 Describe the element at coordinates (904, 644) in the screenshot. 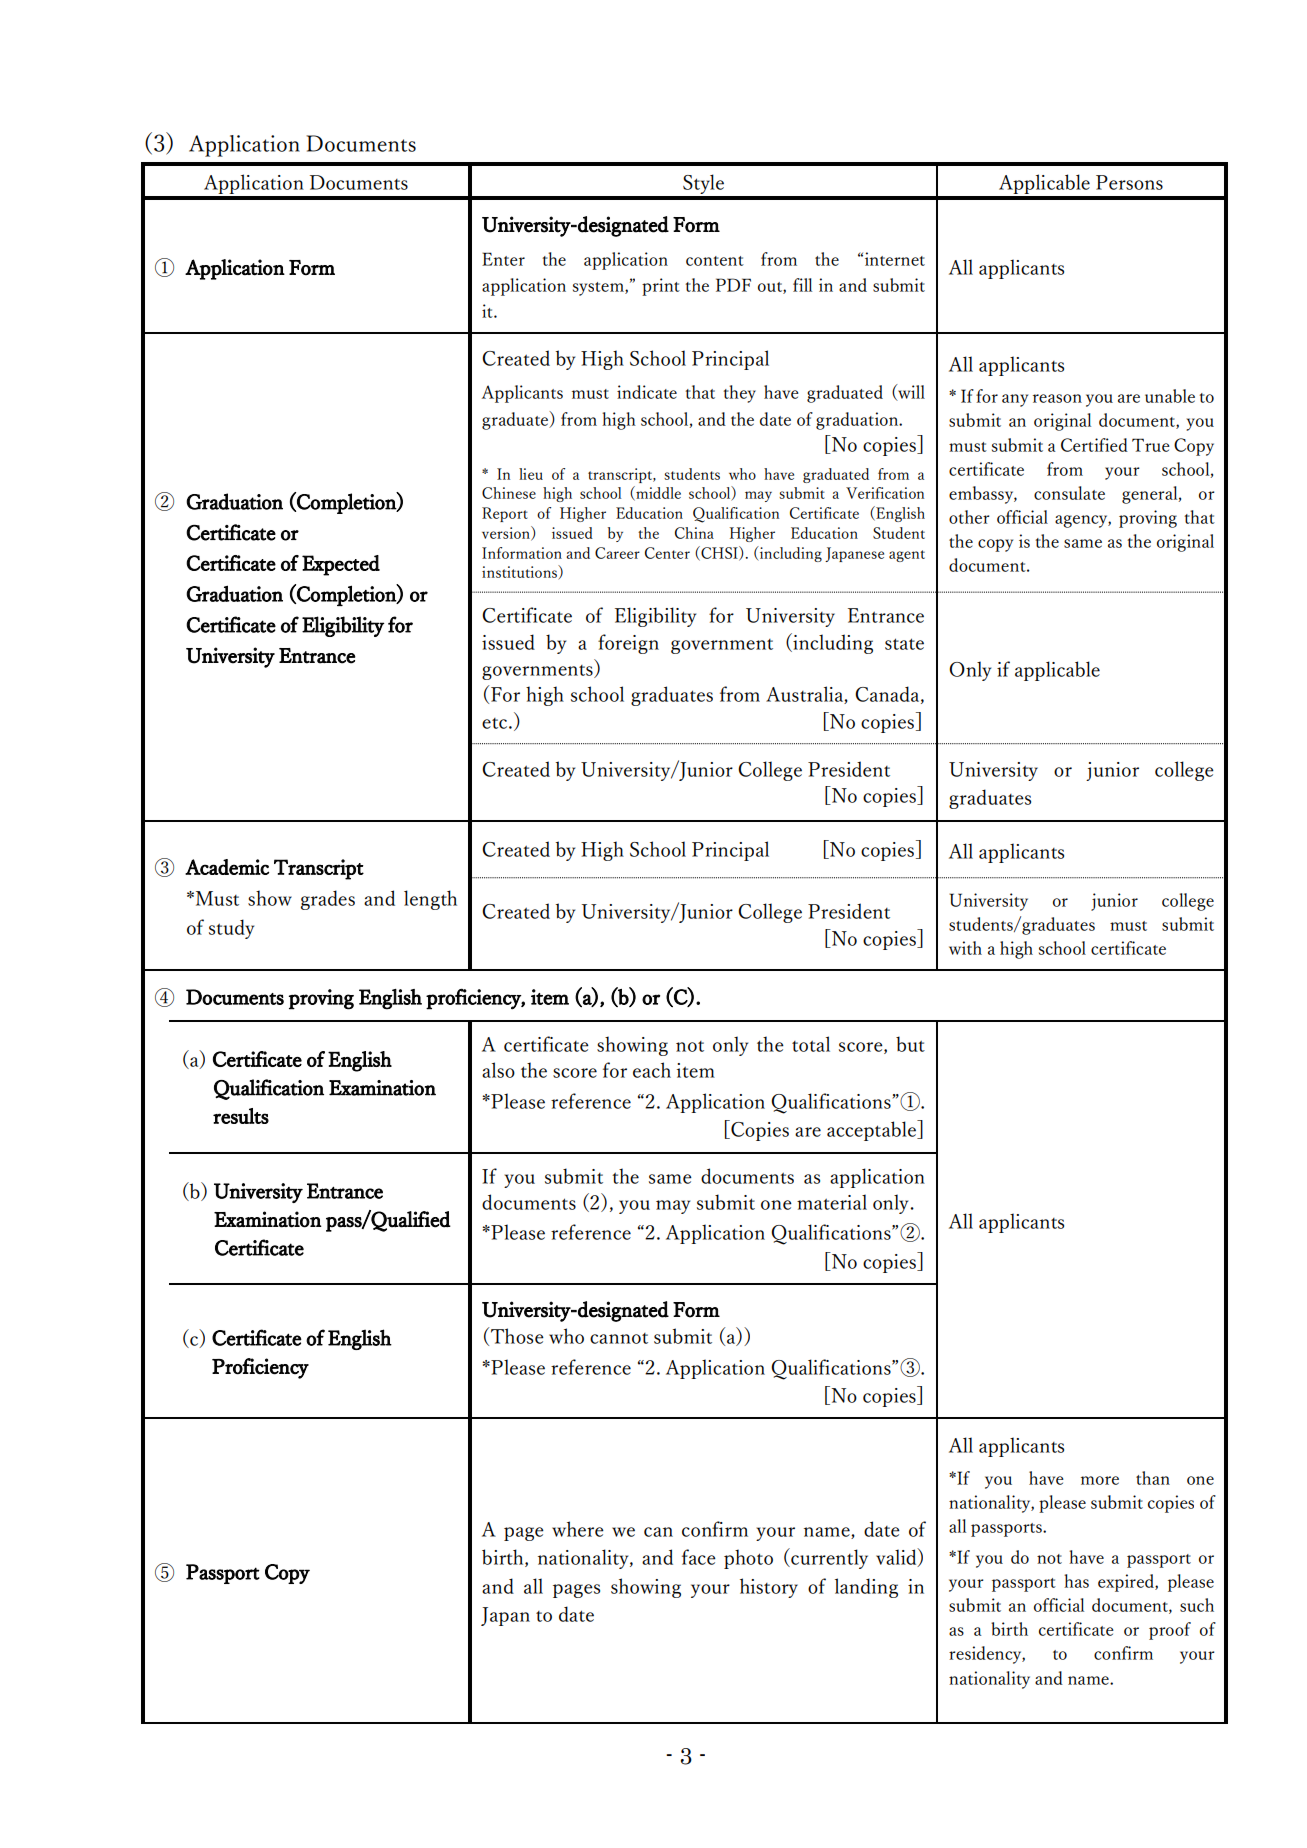

I see `state` at that location.
